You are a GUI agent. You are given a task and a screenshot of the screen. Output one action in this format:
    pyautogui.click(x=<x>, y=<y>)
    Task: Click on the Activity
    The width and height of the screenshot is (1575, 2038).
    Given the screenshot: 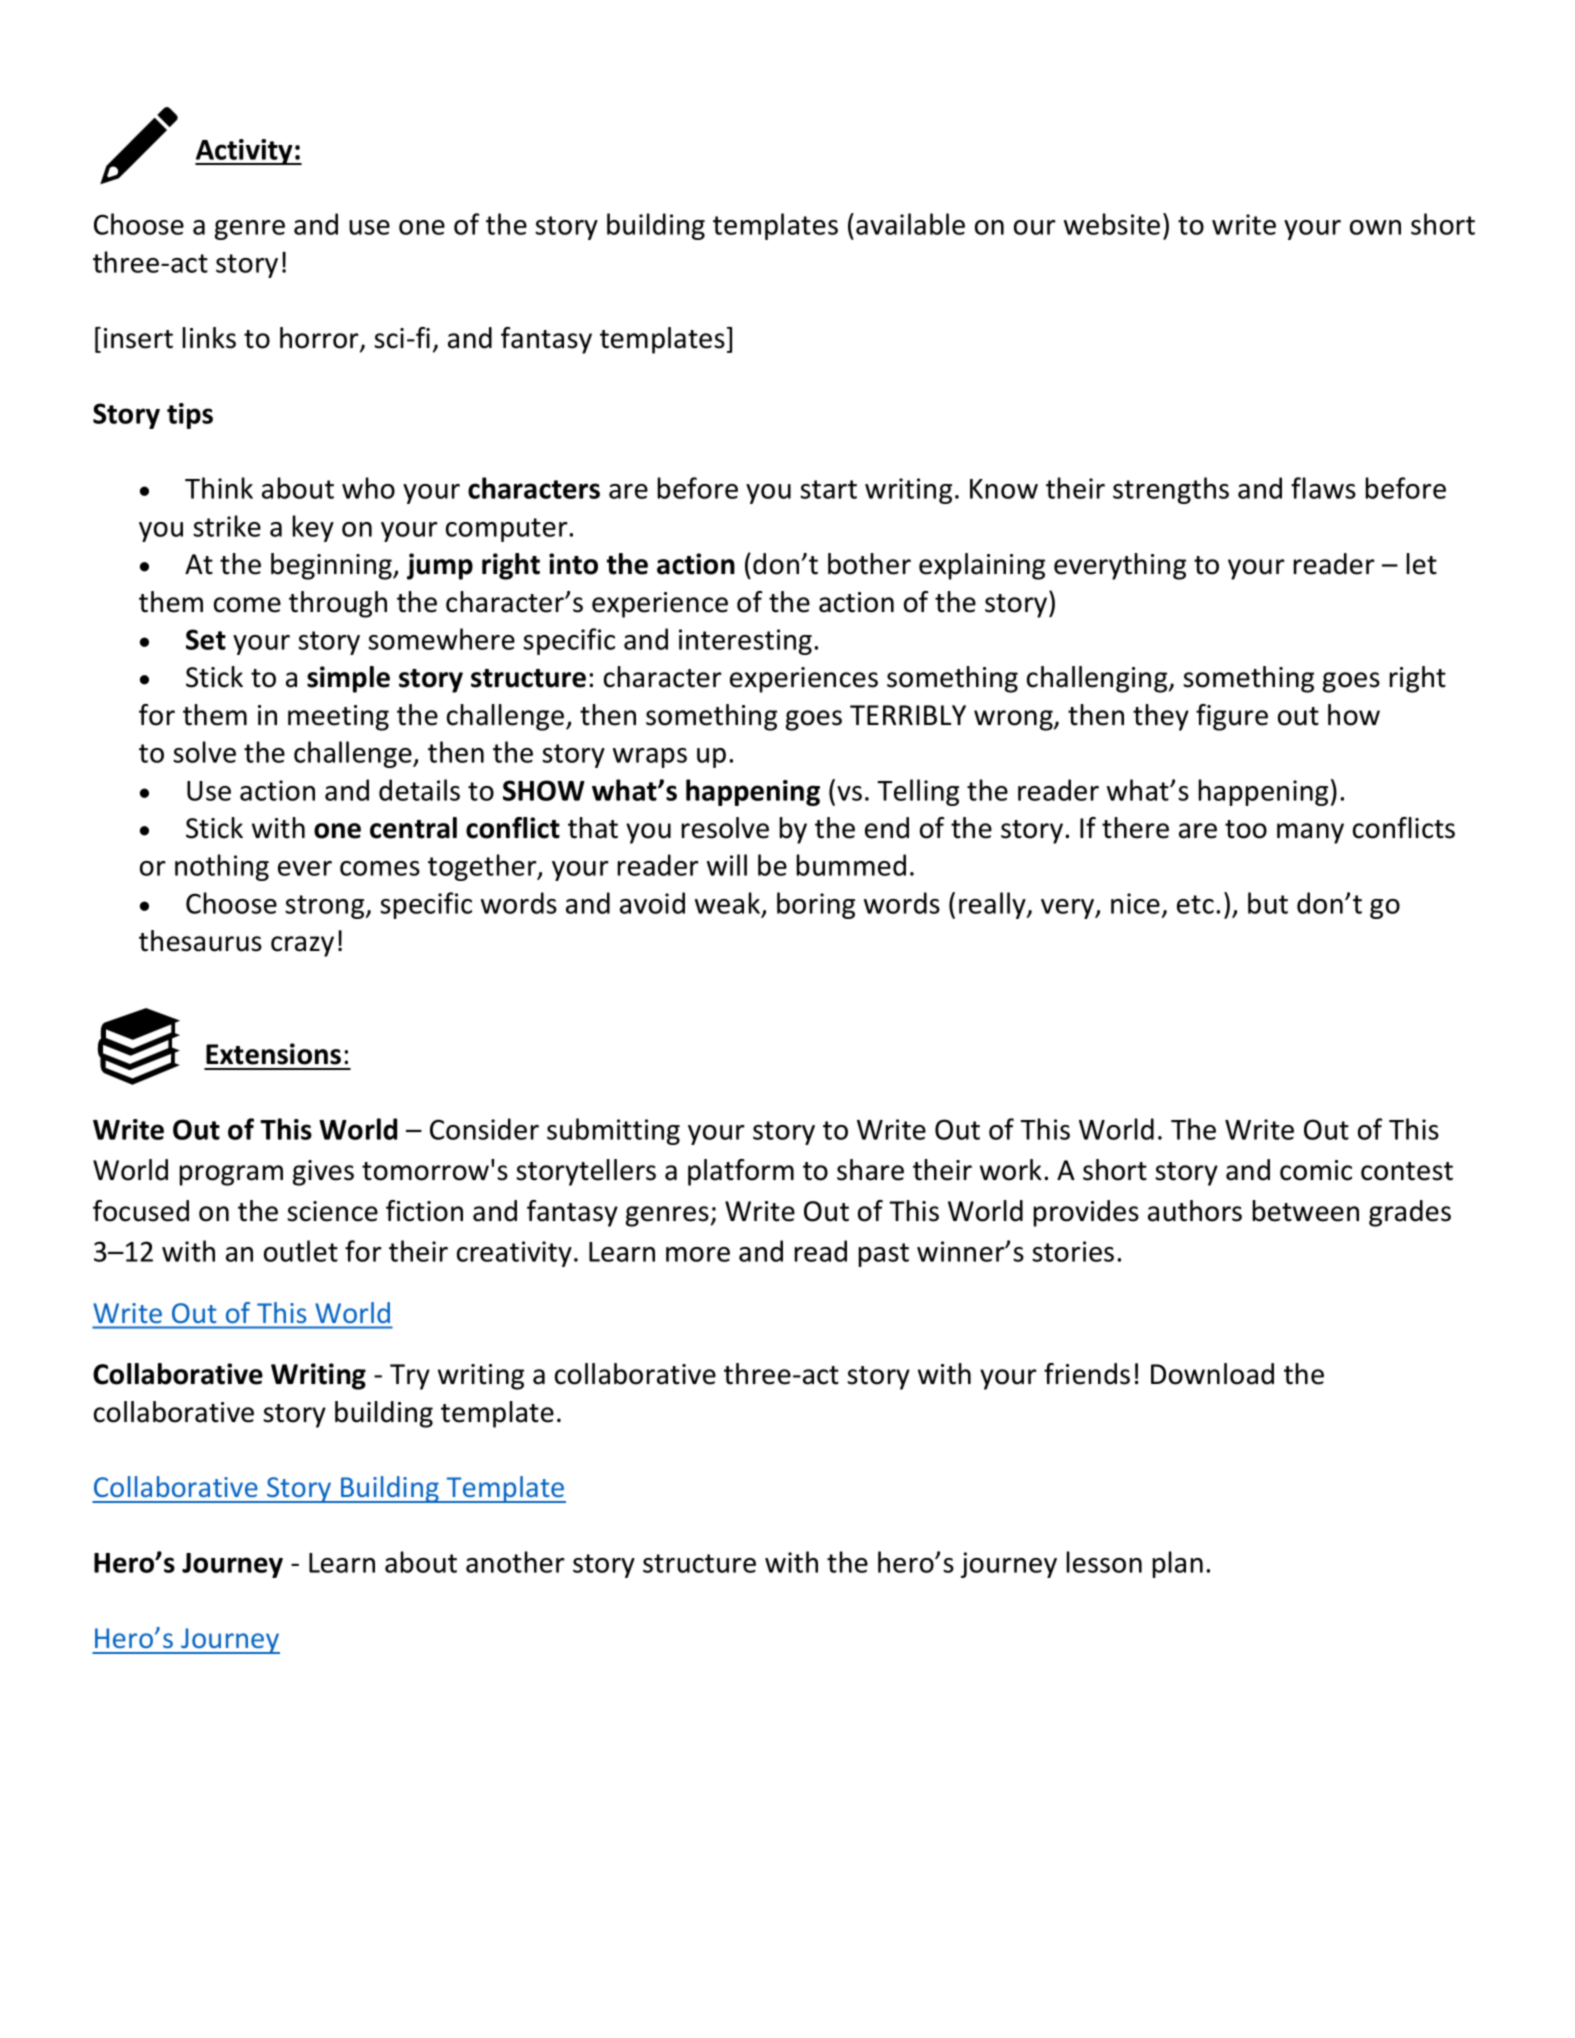 What is the action you would take?
    pyautogui.click(x=245, y=152)
